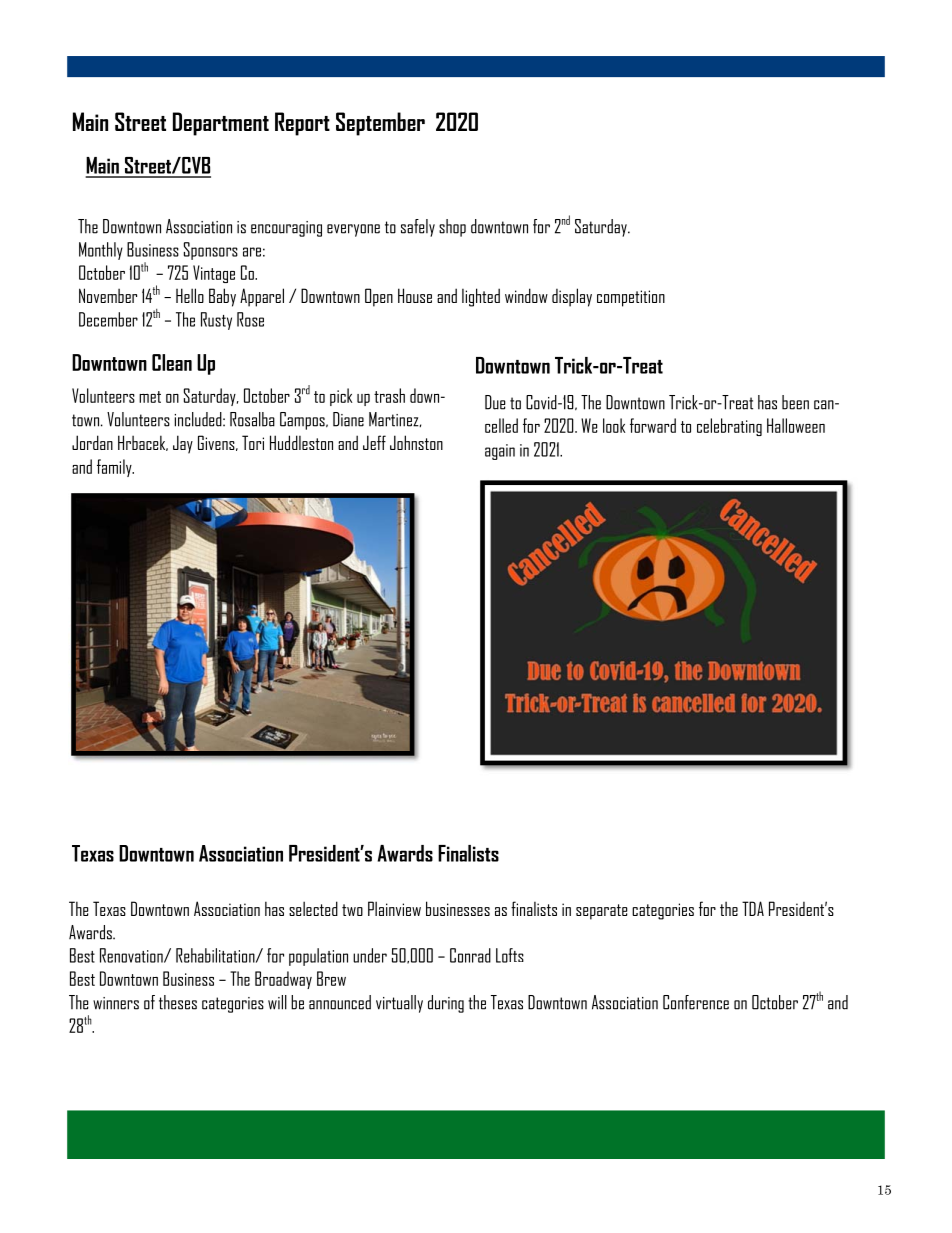 The height and width of the document is (1233, 952). I want to click on September, so click(380, 124).
